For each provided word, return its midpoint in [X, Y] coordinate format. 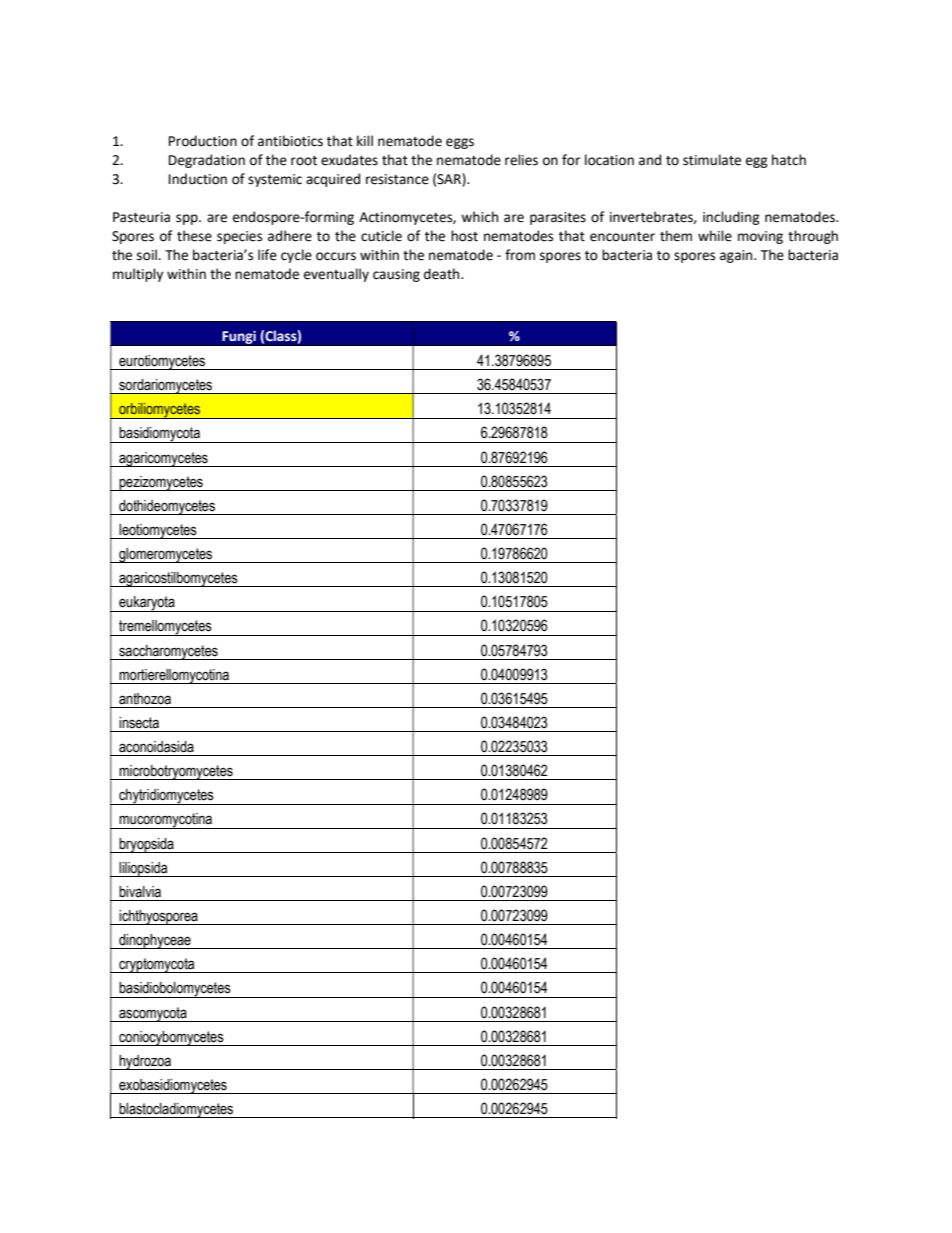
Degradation [207, 161]
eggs [460, 143]
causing [396, 275]
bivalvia [140, 892]
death [443, 274]
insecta [139, 723]
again [737, 256]
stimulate [712, 160]
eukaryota [147, 604]
